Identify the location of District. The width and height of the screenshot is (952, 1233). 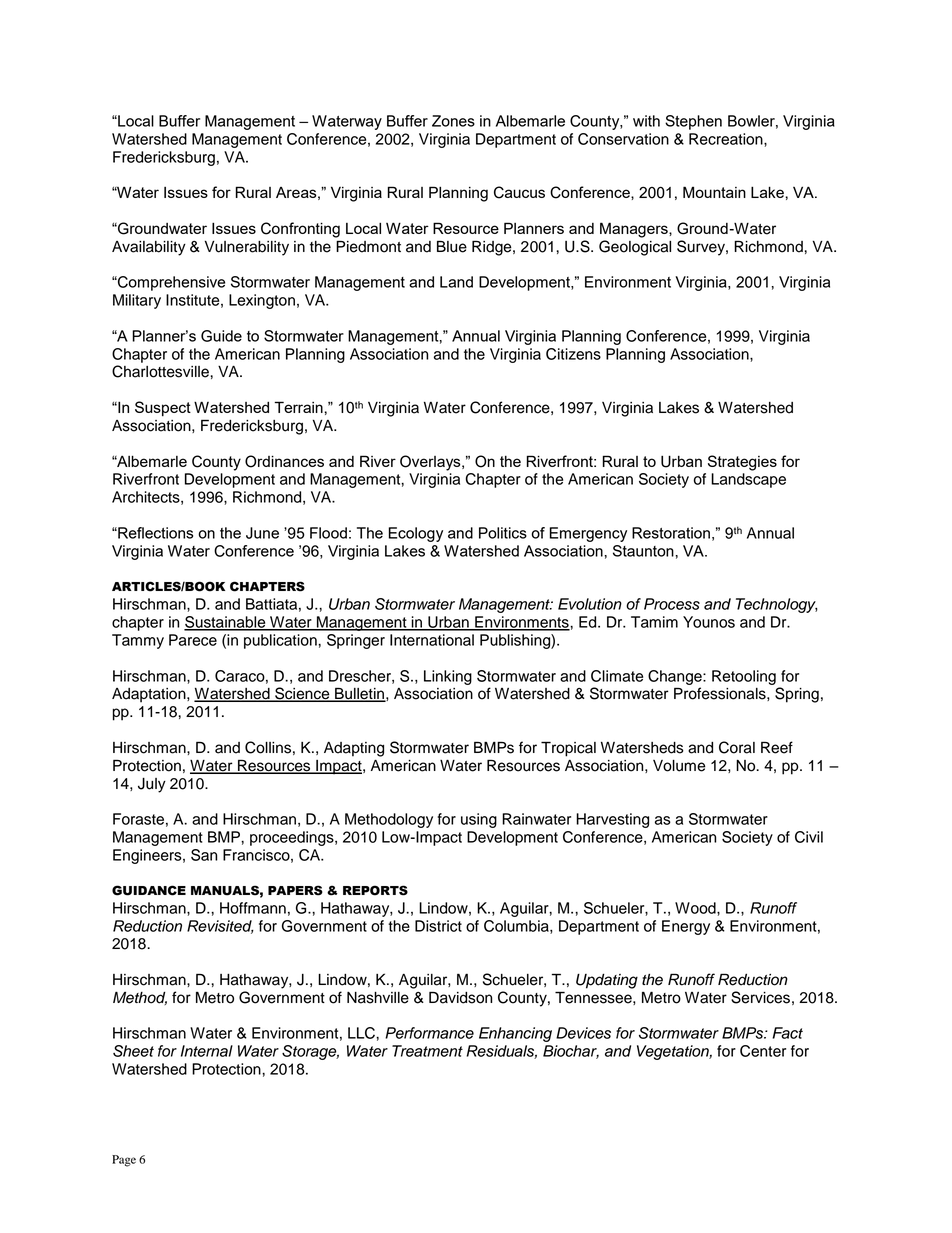
(438, 926).
